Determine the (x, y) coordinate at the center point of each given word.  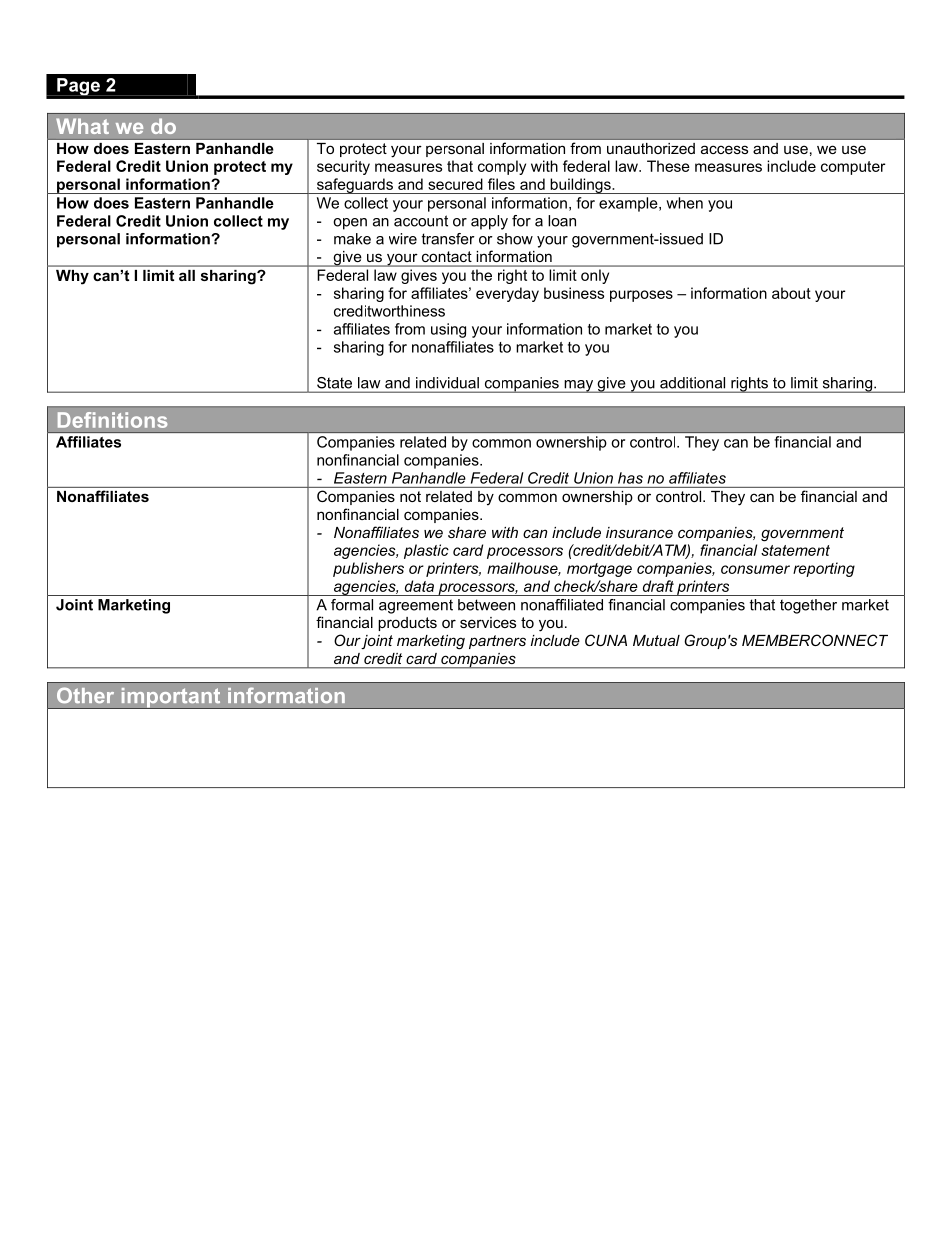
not (410, 496)
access (724, 149)
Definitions (112, 420)
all (187, 275)
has (630, 478)
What (82, 126)
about (791, 293)
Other (85, 695)
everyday (507, 294)
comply (502, 167)
